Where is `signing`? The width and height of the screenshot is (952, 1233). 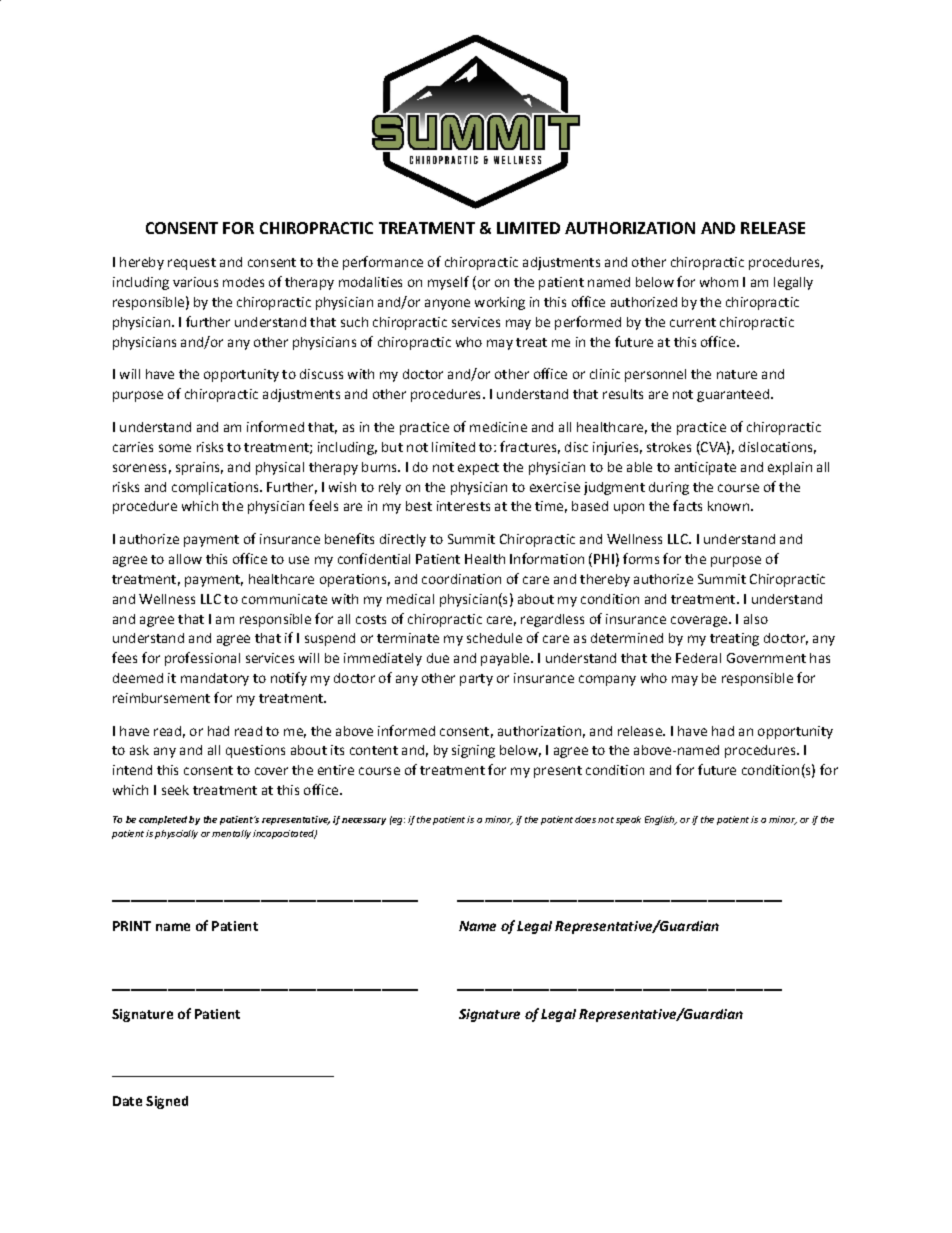 signing is located at coordinates (473, 751).
